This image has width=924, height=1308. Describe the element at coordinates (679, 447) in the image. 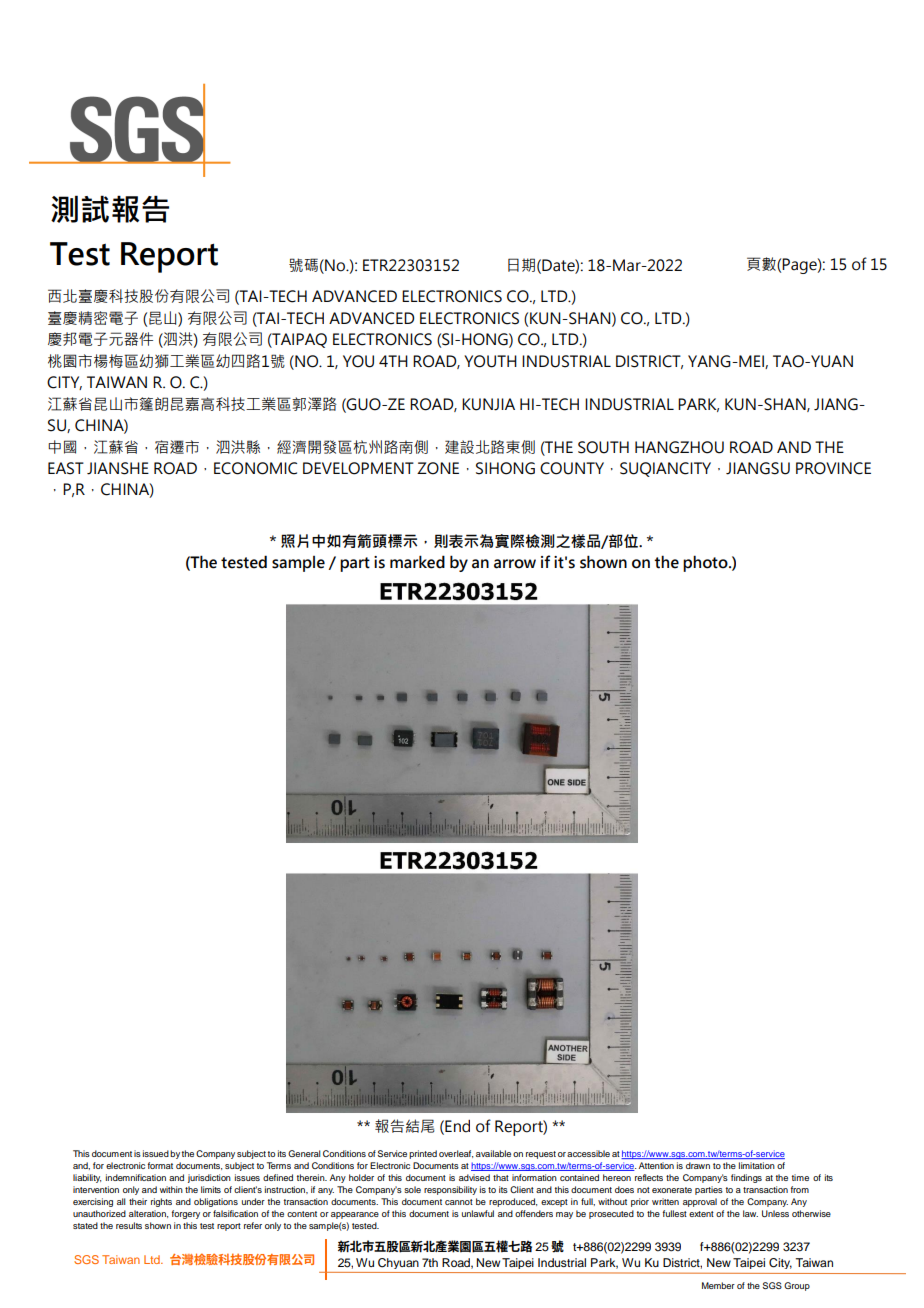

I see `HANGZHOU` at that location.
